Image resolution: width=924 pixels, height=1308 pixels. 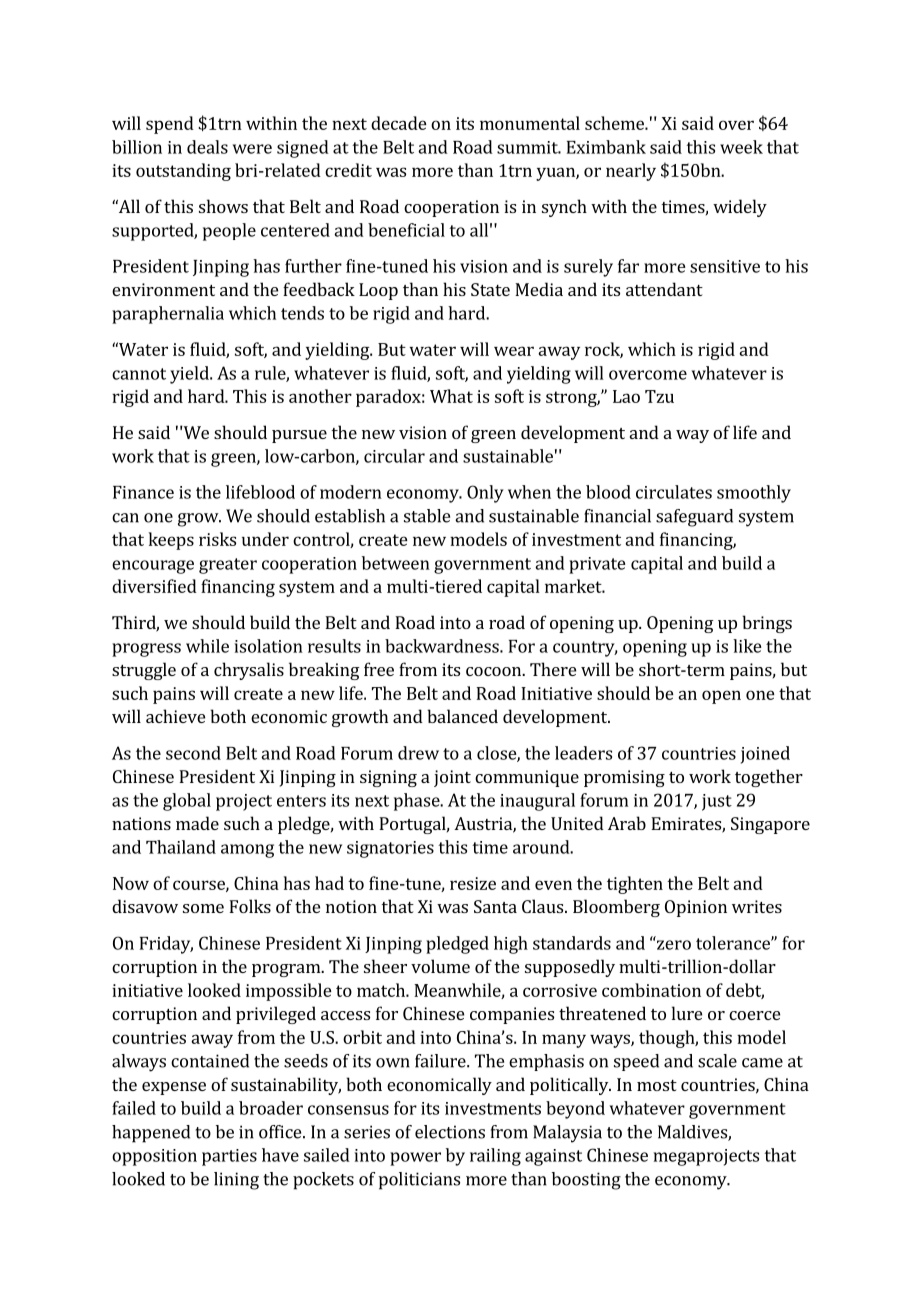 What do you see at coordinates (399, 123) in the screenshot?
I see `decade` at bounding box center [399, 123].
